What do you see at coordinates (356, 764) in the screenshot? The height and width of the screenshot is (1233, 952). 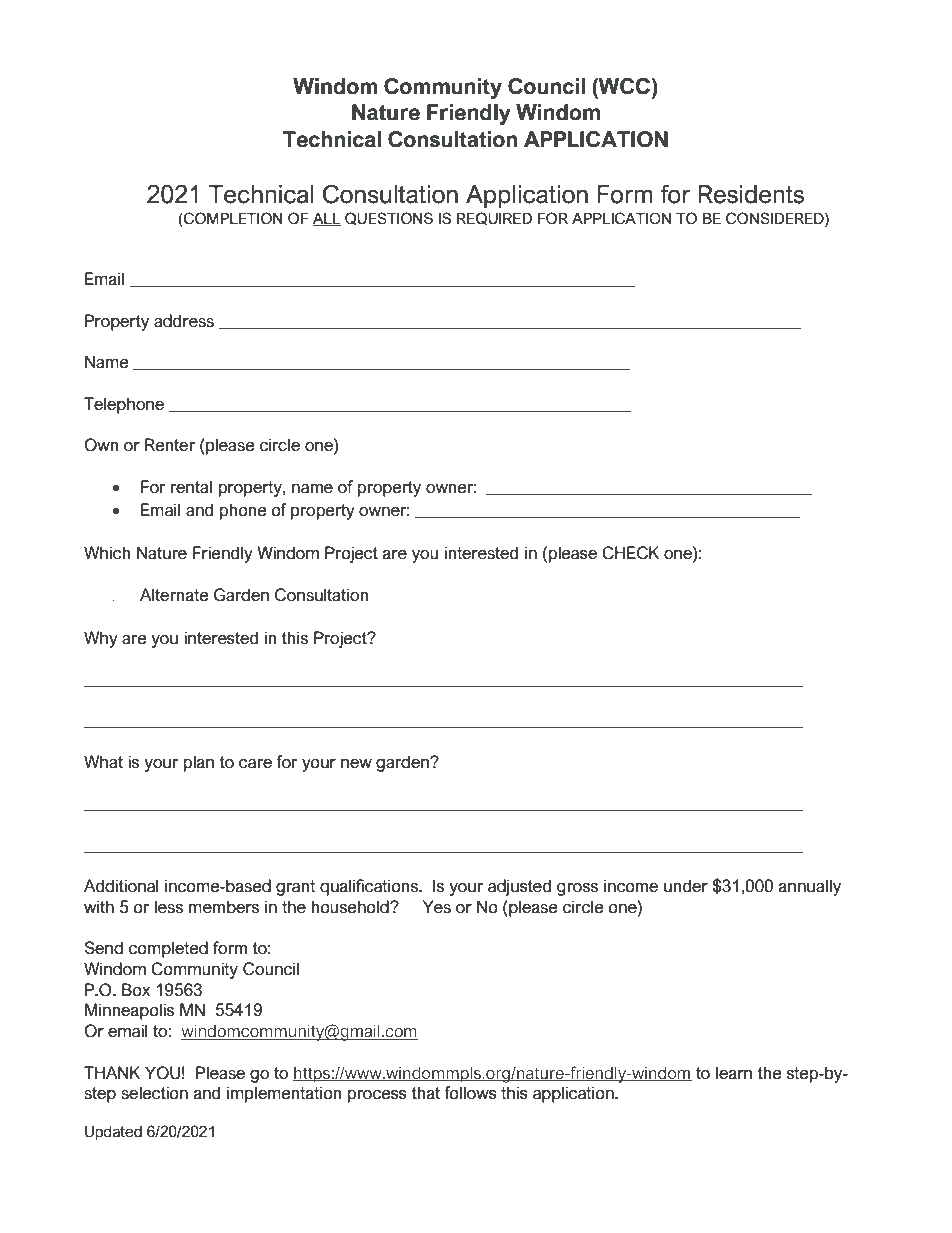 I see `new` at bounding box center [356, 764].
